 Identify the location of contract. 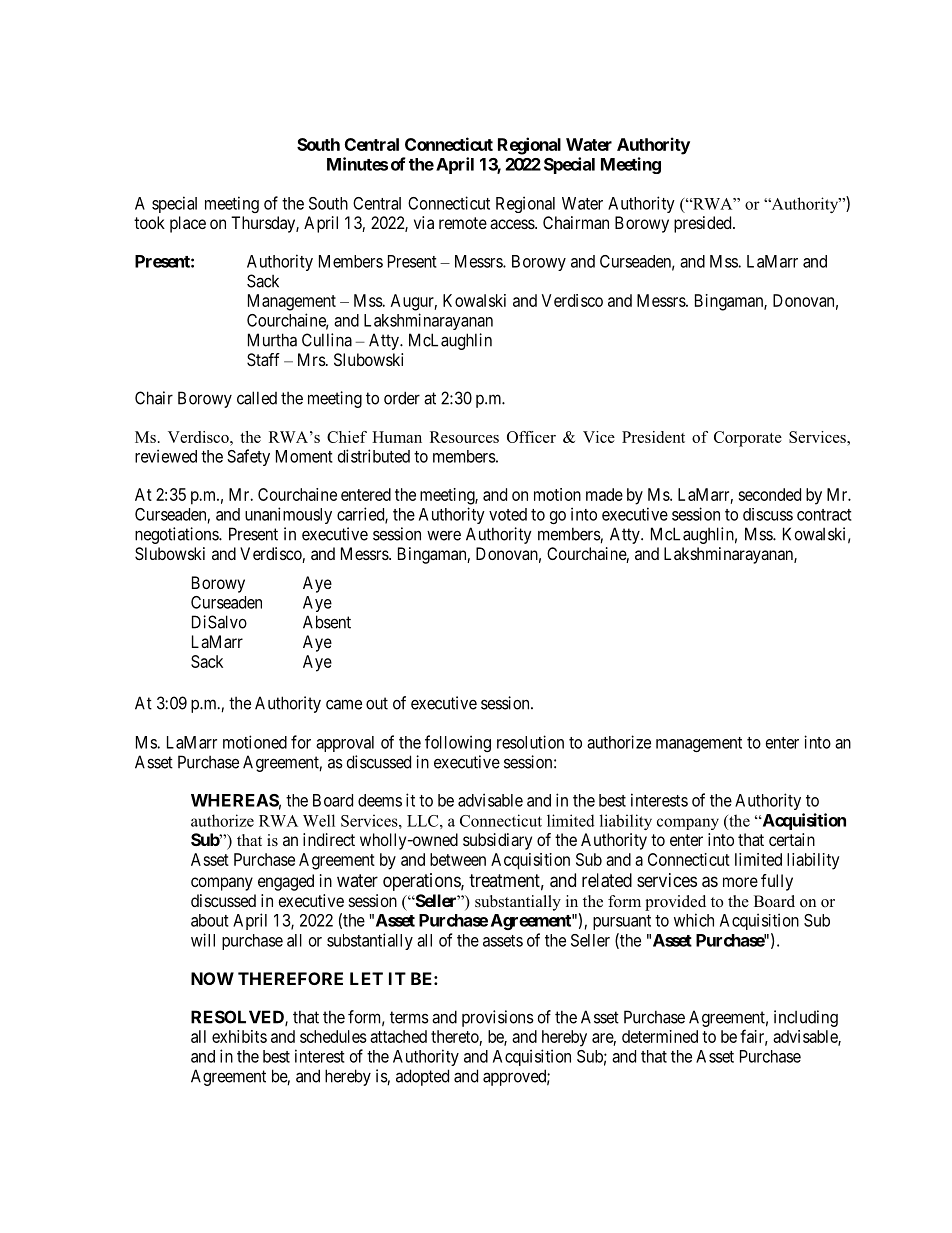
(824, 515).
